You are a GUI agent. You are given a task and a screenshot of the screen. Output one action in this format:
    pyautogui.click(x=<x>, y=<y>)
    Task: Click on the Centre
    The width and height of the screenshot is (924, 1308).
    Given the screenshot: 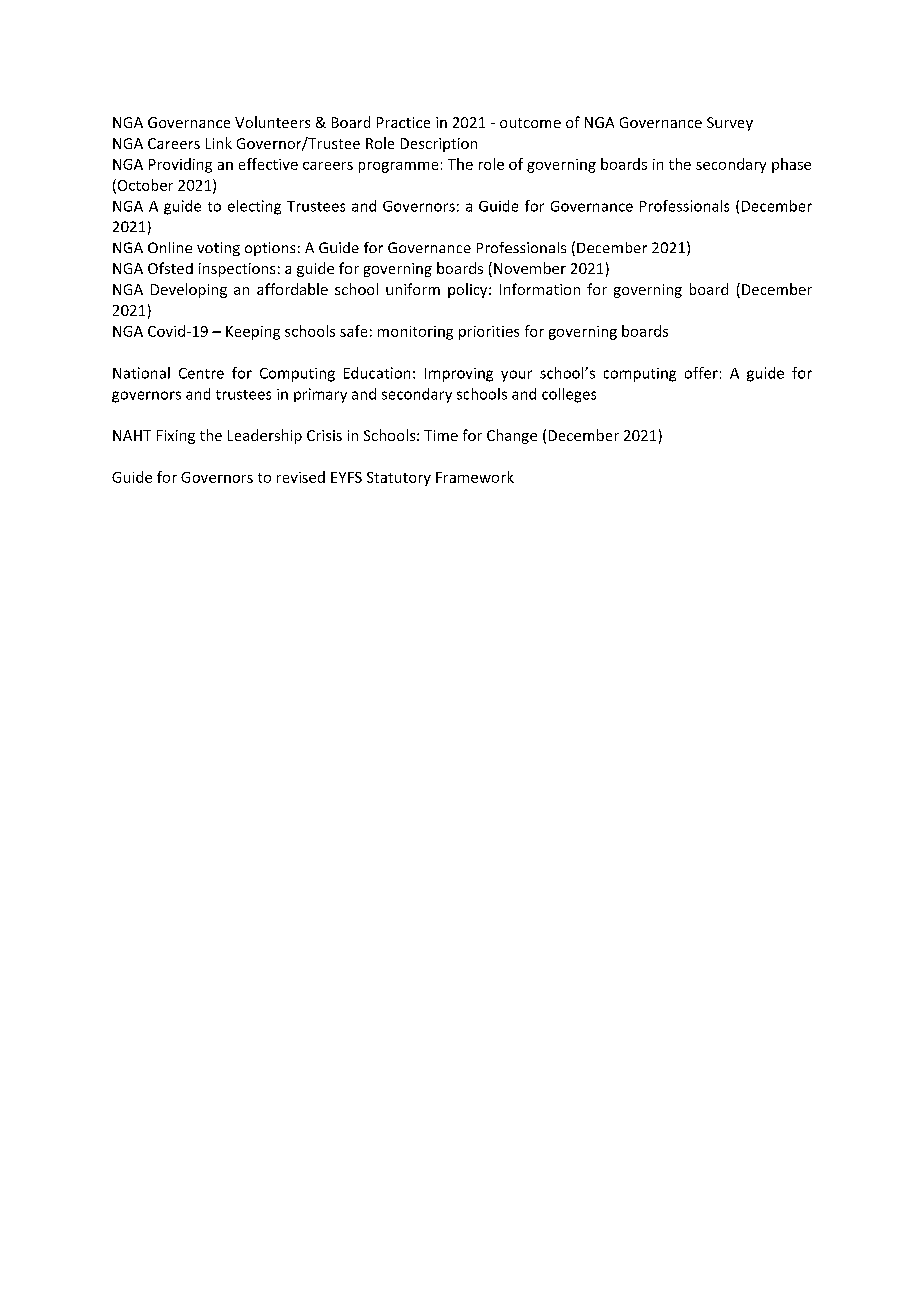 What is the action you would take?
    pyautogui.click(x=201, y=373)
